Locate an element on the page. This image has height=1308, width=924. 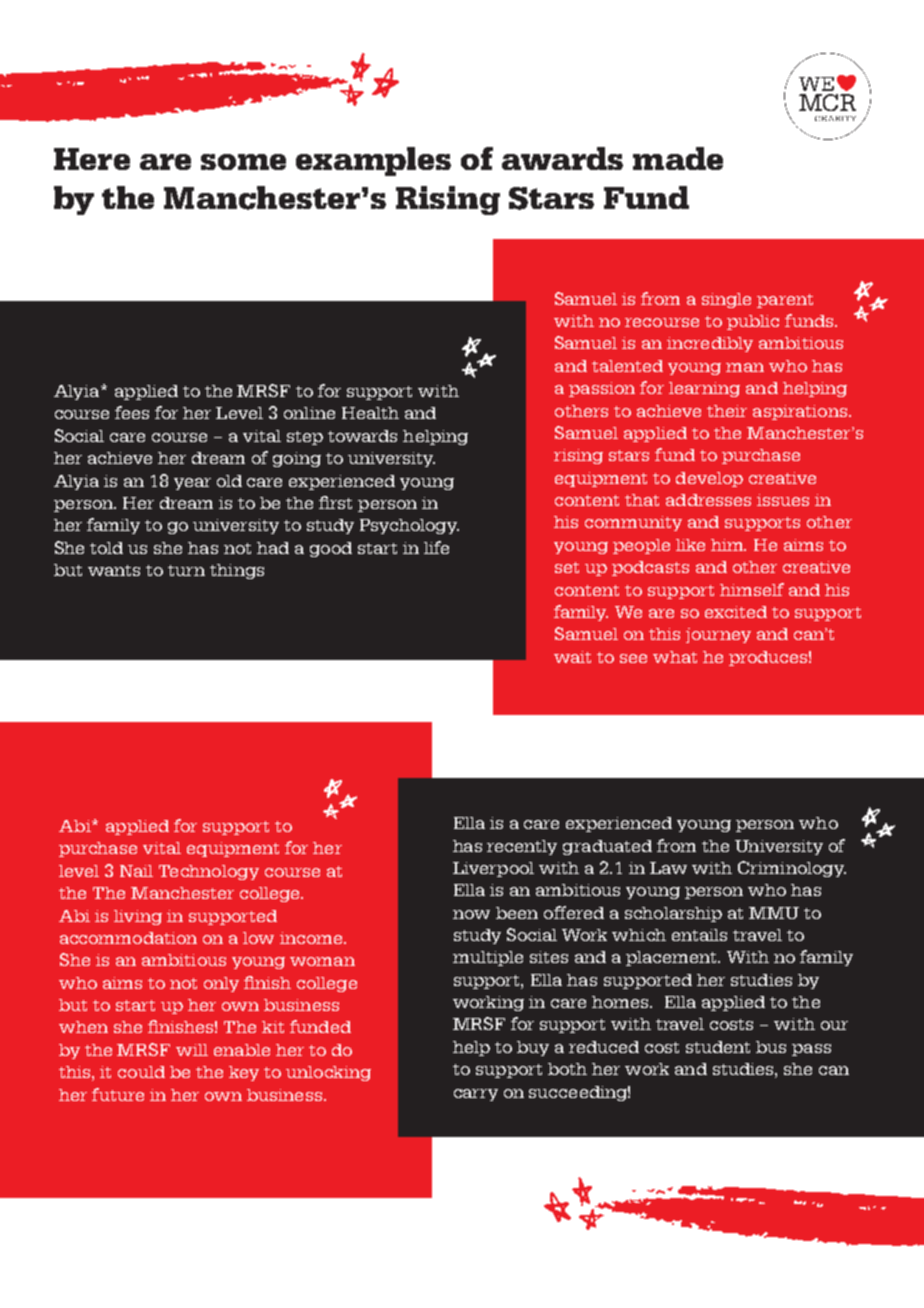
examples is located at coordinates (373, 161).
